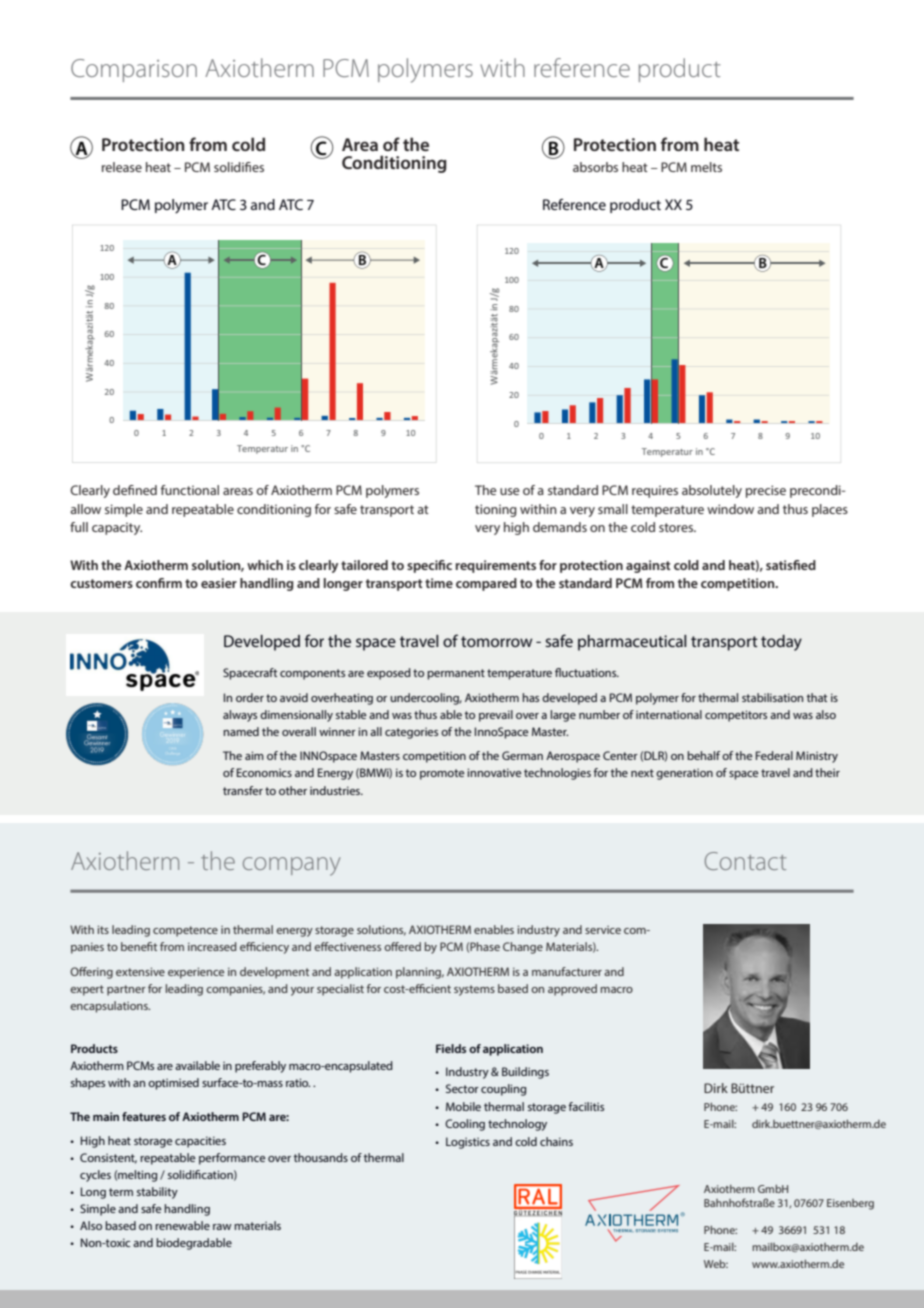 The image size is (924, 1308). What do you see at coordinates (468, 1143) in the page?
I see `Logistics` at bounding box center [468, 1143].
